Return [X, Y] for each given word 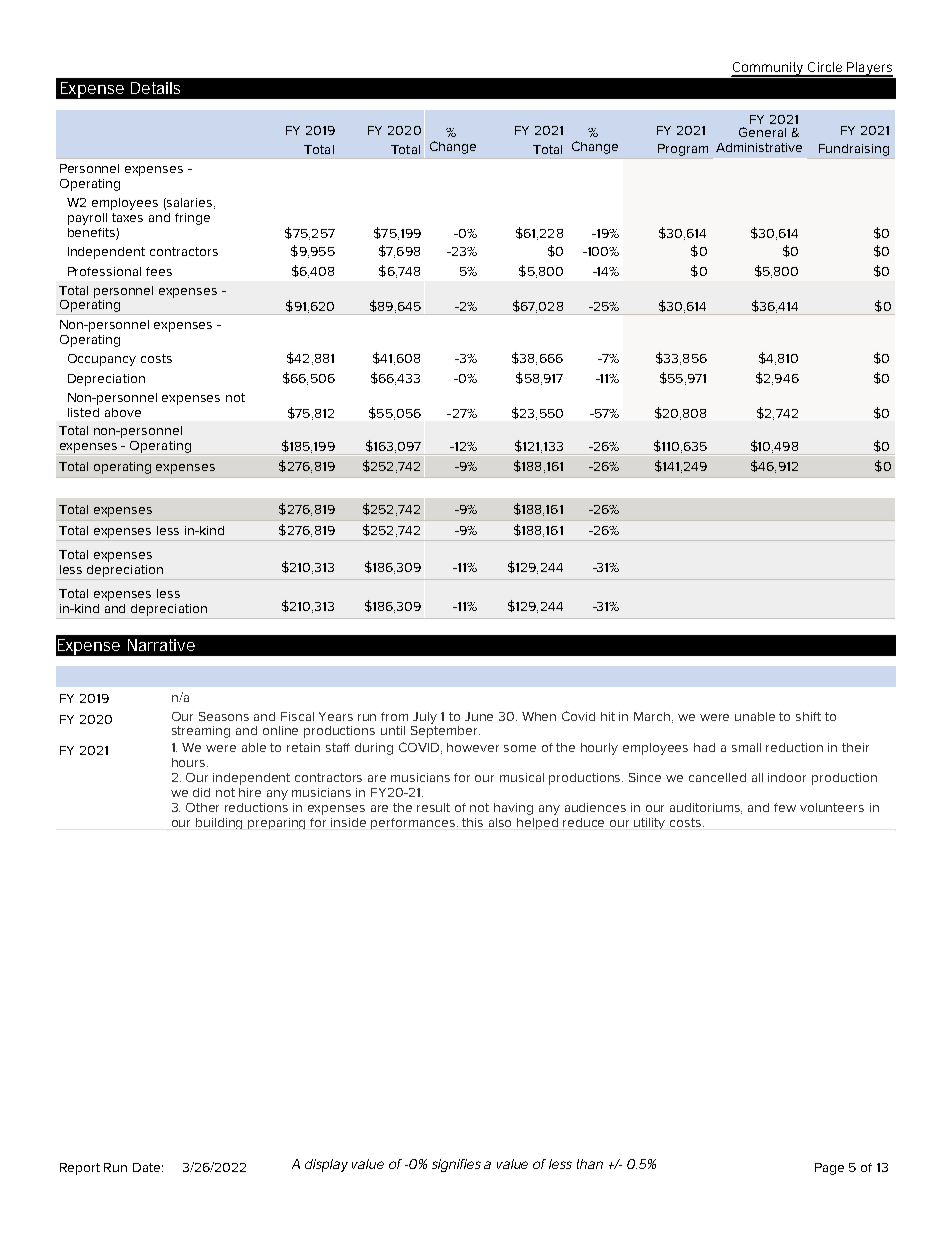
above [123, 412]
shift [808, 716]
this [472, 822]
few [785, 807]
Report [80, 1169]
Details [155, 88]
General [762, 132]
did [201, 792]
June [479, 716]
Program [683, 150]
